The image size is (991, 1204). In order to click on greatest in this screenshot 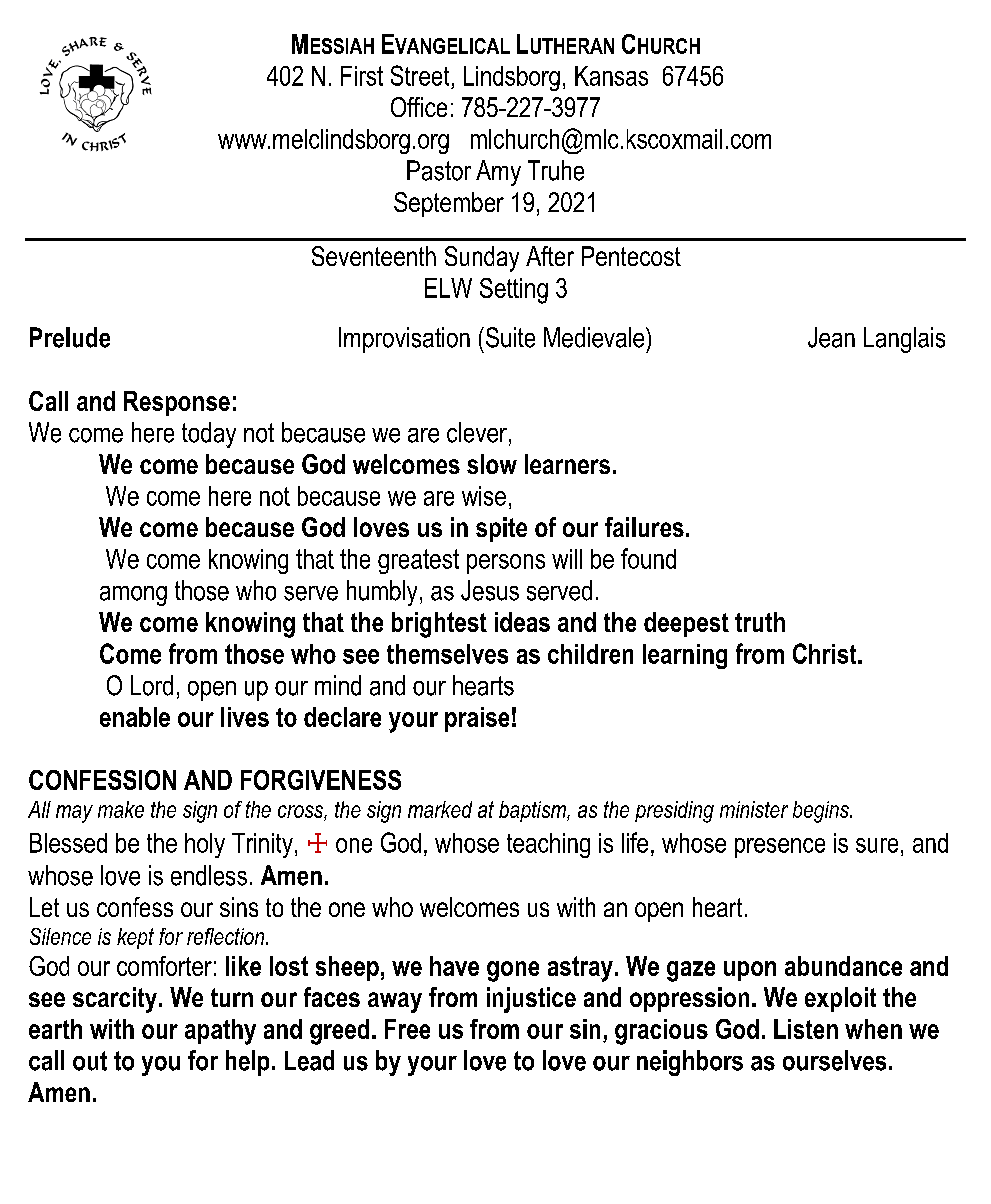, I will do `click(418, 561)`.
